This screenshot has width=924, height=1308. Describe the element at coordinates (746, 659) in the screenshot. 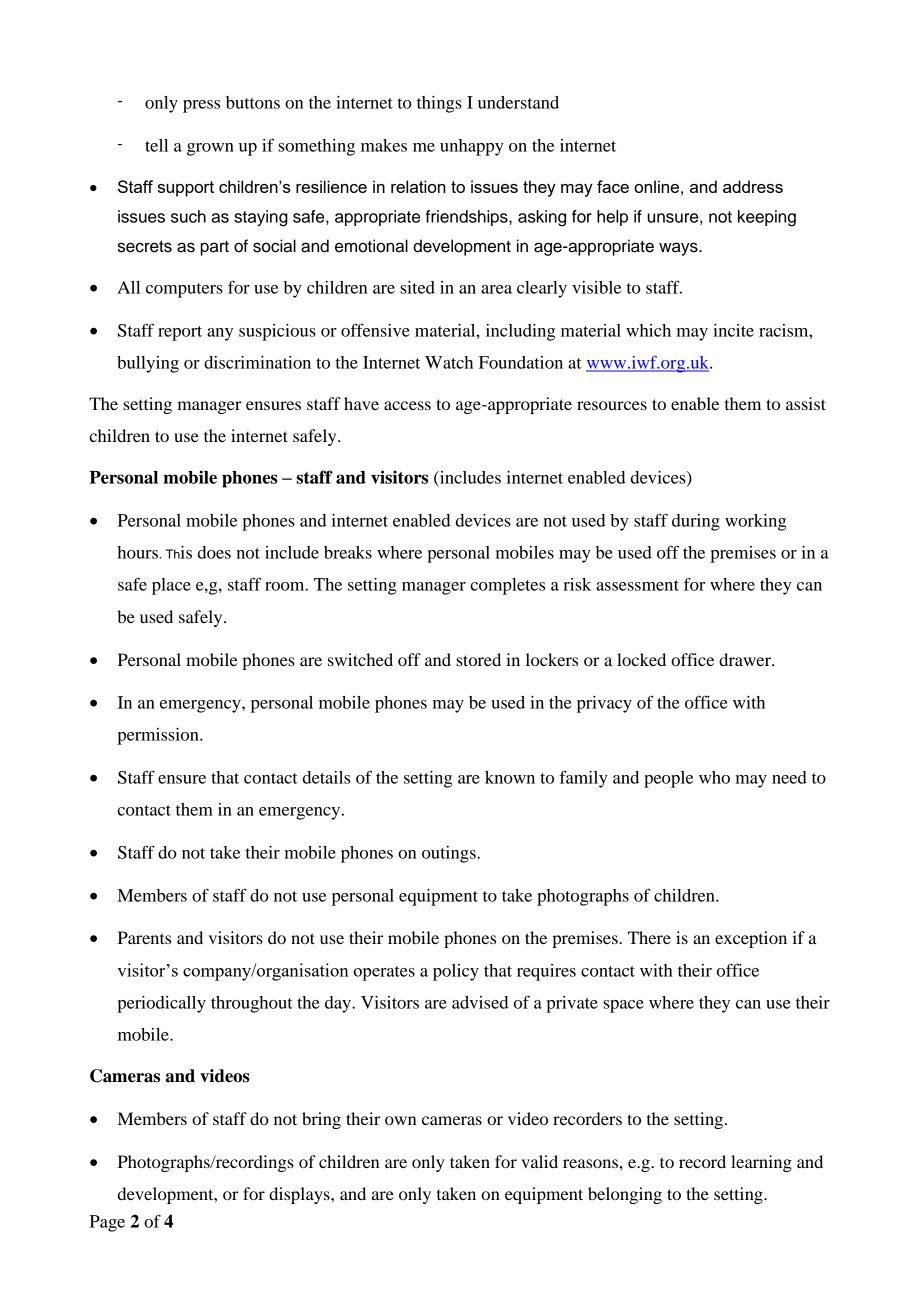

I see `drawer` at that location.
